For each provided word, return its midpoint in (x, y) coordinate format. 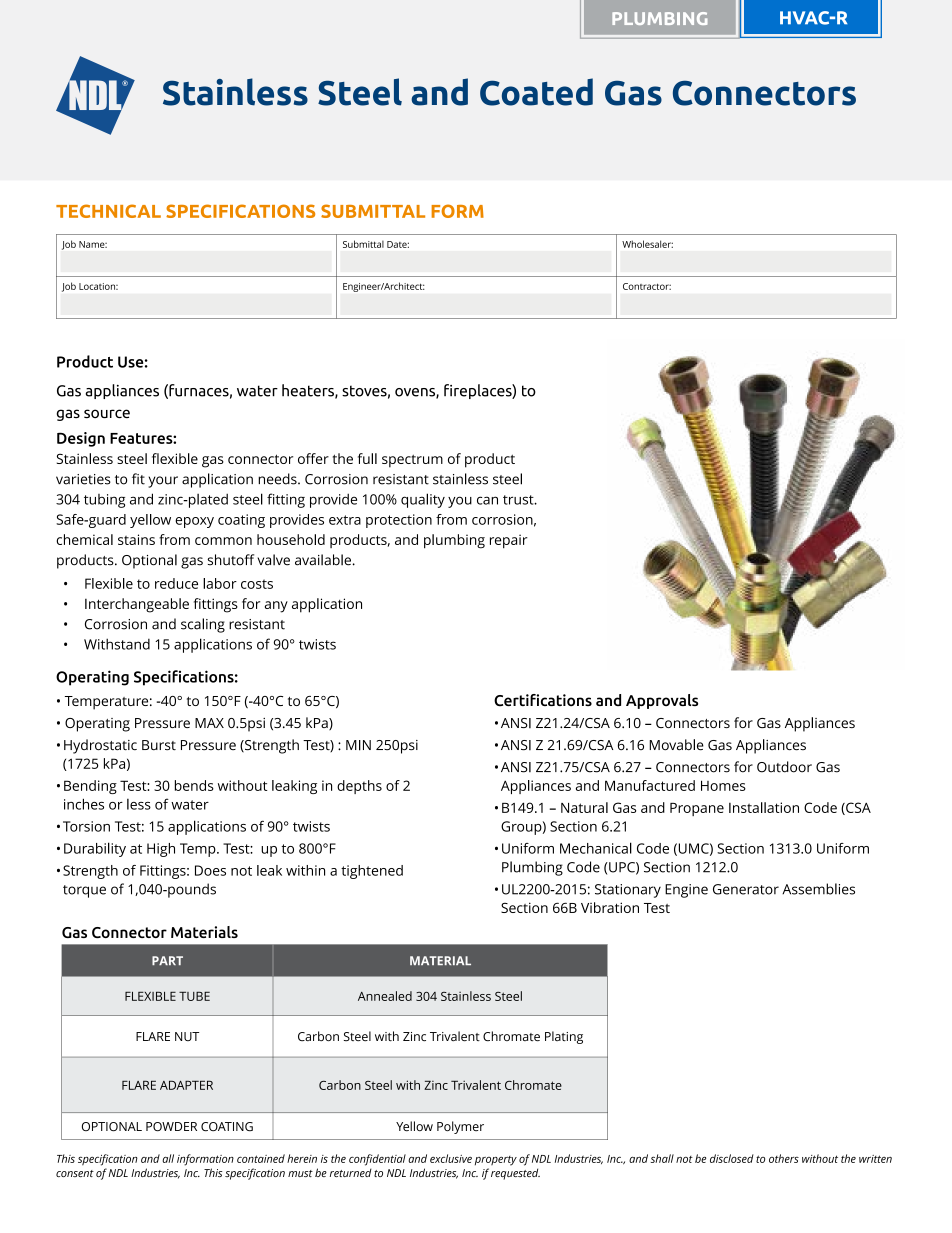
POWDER (171, 1126)
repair (509, 541)
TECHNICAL (108, 211)
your (163, 482)
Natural (584, 807)
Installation (764, 807)
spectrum (412, 461)
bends (194, 785)
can (487, 500)
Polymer (460, 1127)
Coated (536, 92)
